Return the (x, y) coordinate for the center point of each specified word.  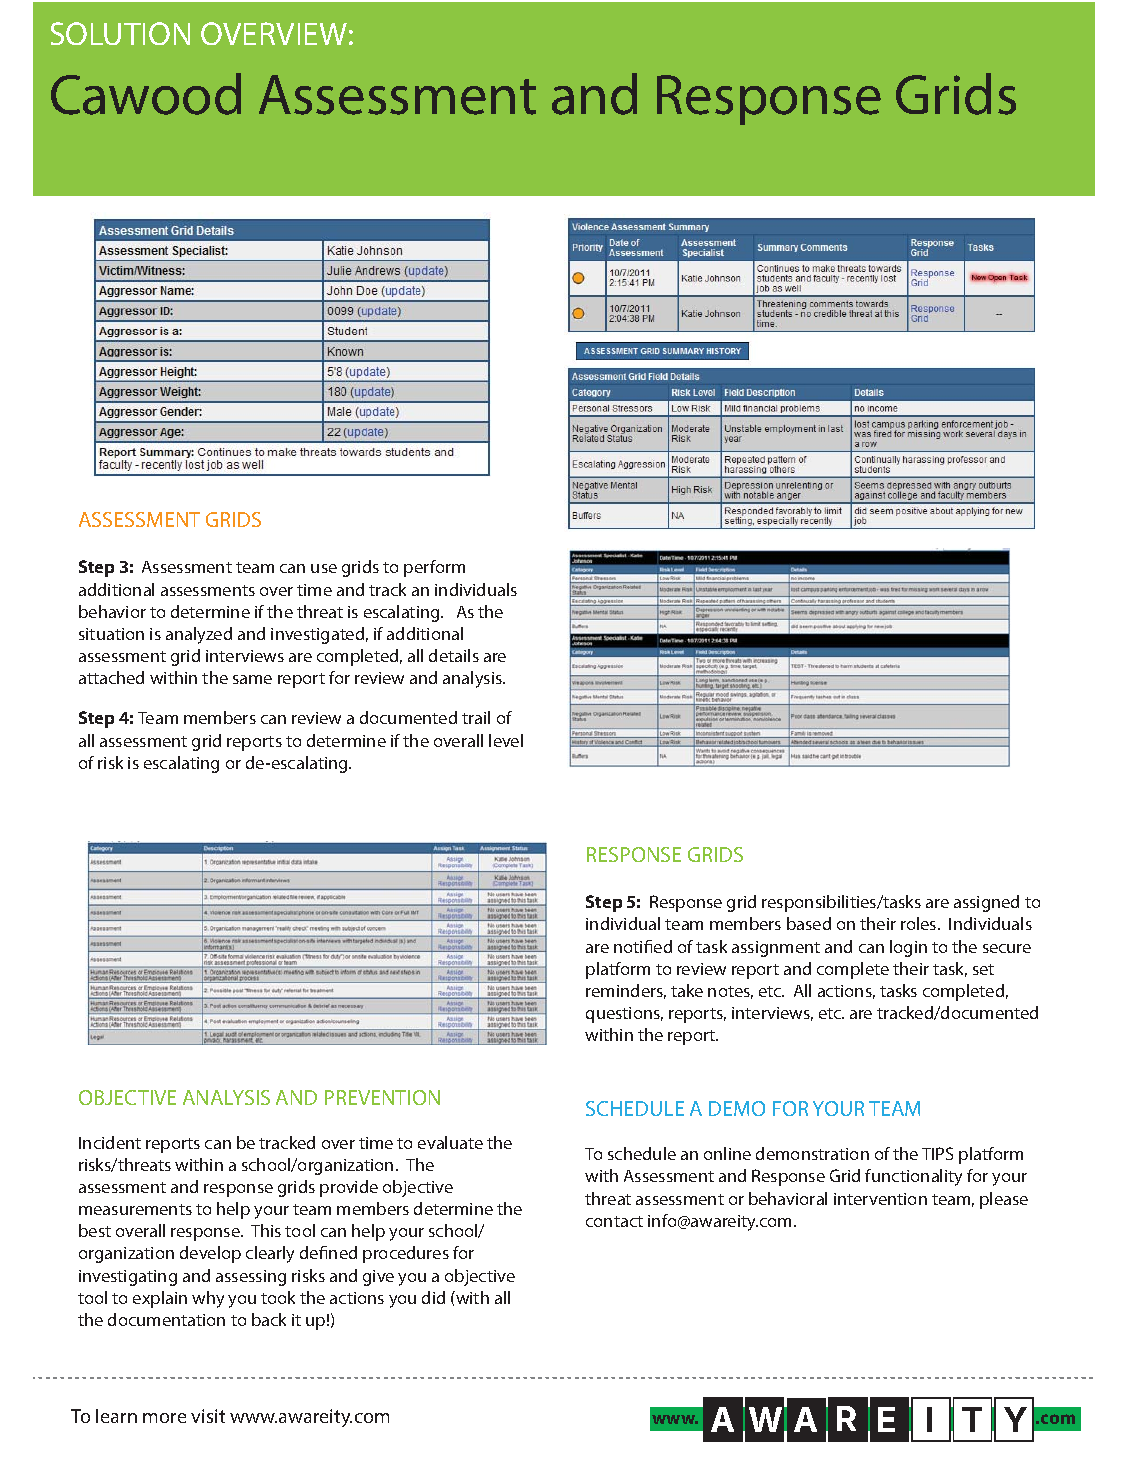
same (252, 679)
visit (208, 1416)
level (506, 740)
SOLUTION (120, 33)
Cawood (146, 94)
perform (434, 568)
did (433, 1297)
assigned (986, 903)
